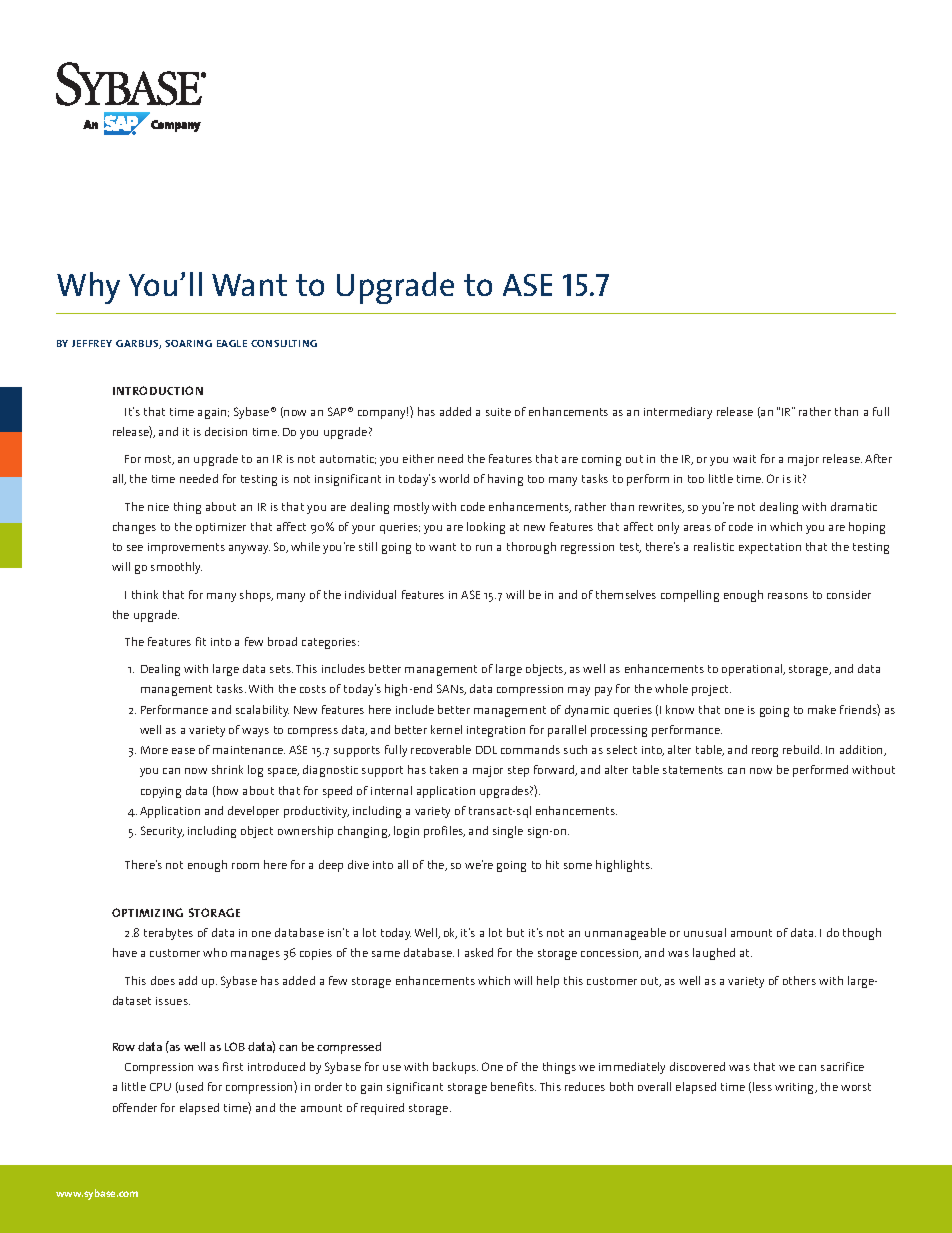  Describe the element at coordinates (508, 832) in the screenshot. I see `single` at that location.
